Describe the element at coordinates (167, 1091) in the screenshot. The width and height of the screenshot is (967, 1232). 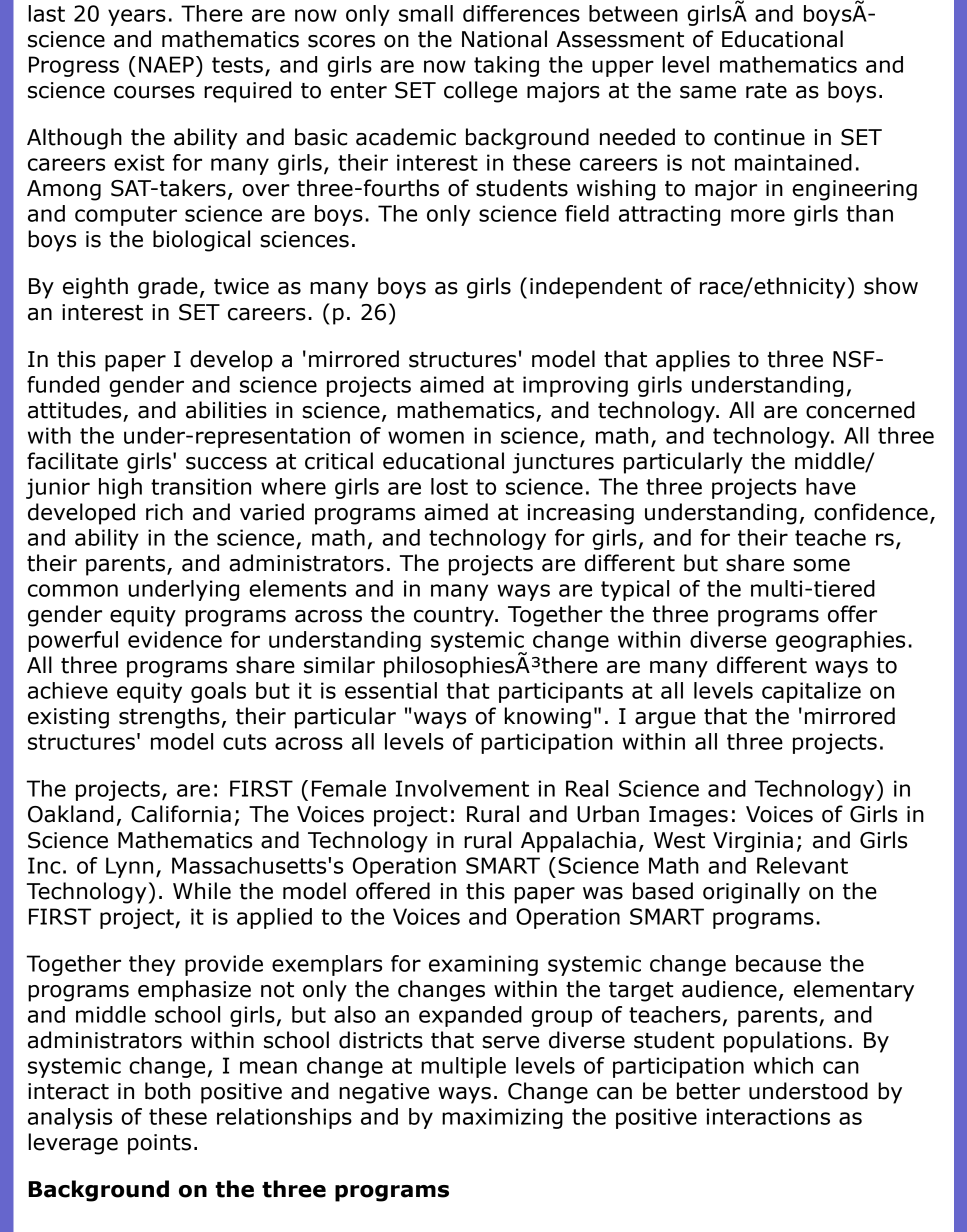
I see `both` at that location.
